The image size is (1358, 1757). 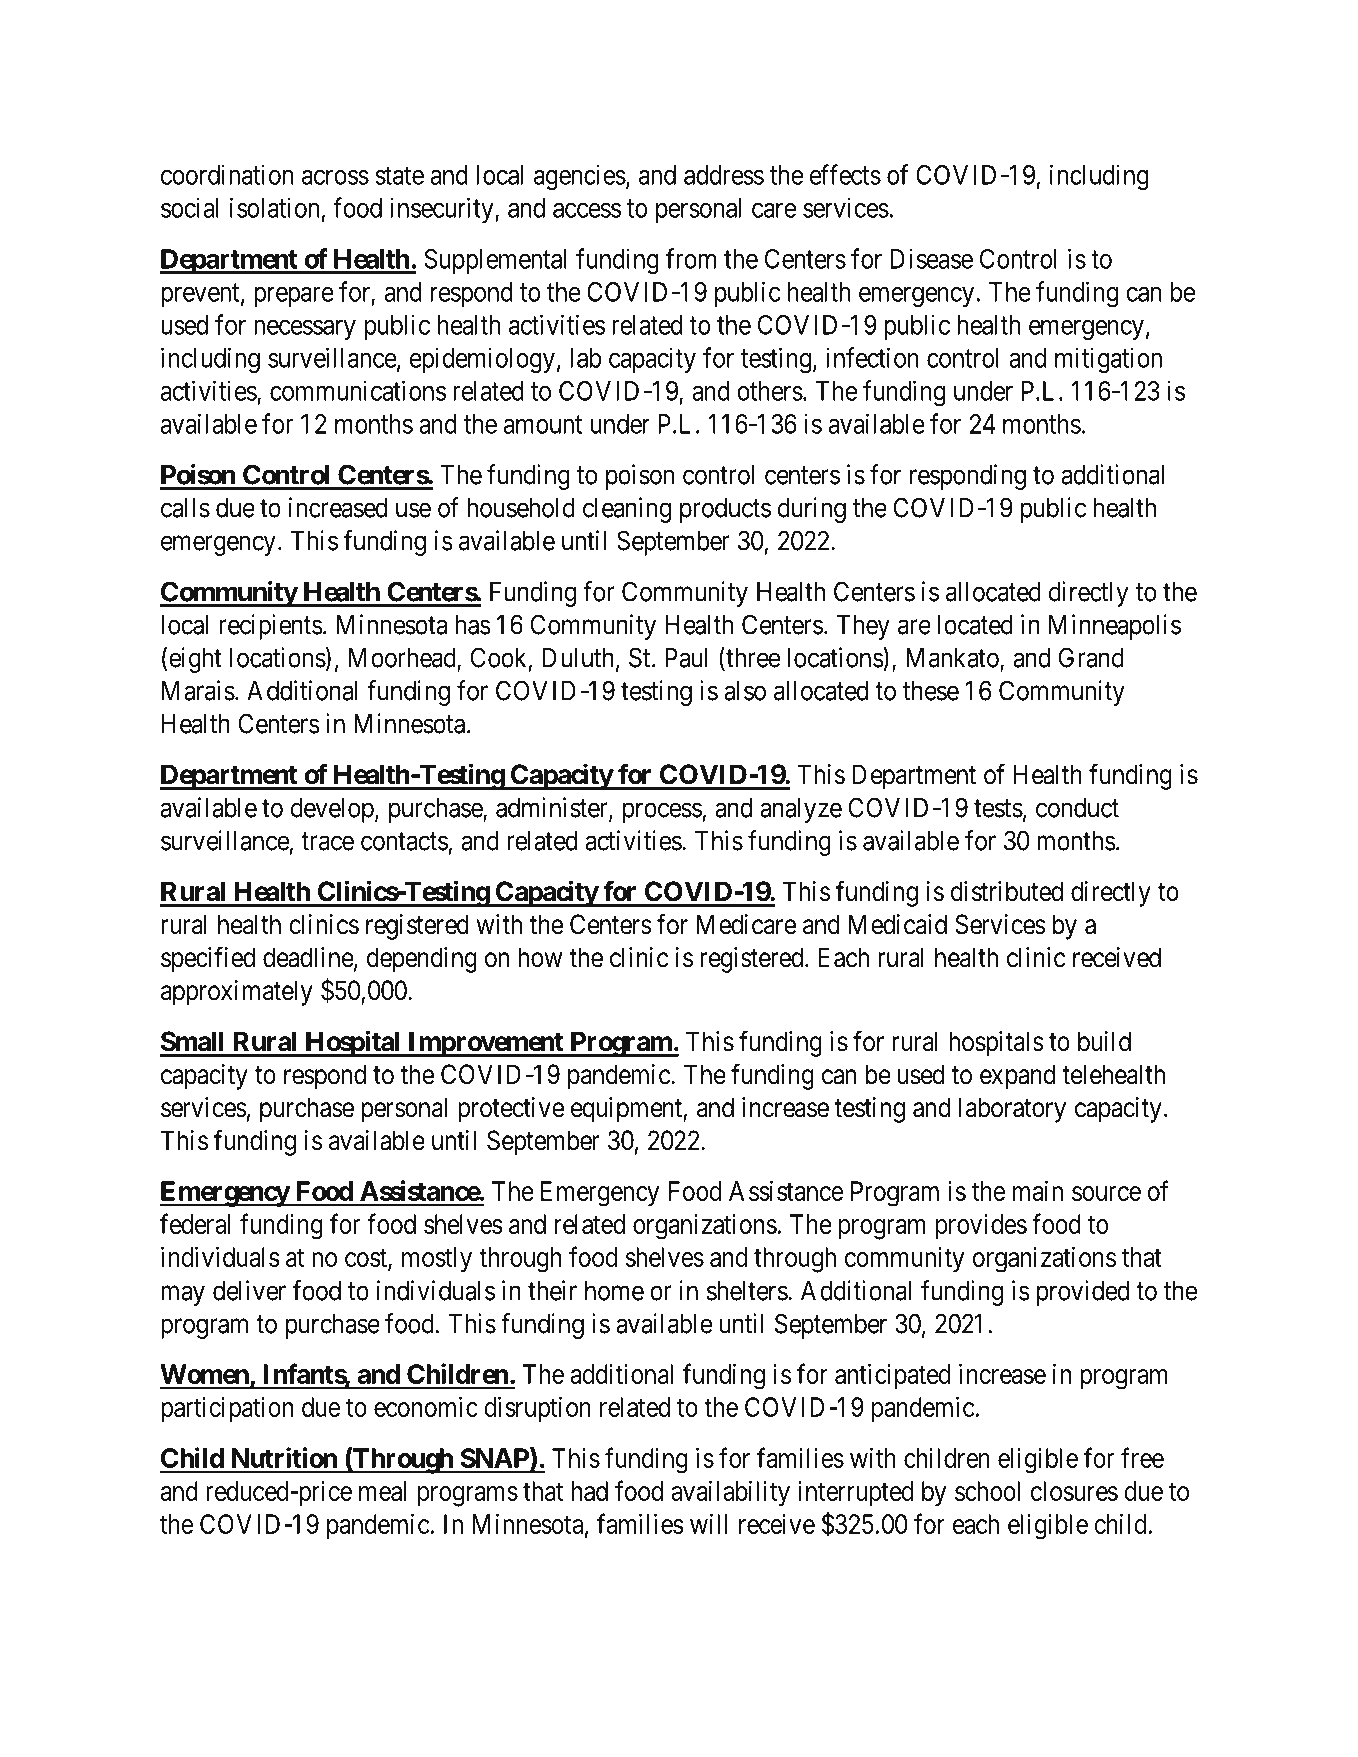 What do you see at coordinates (691, 258) in the screenshot?
I see `from` at bounding box center [691, 258].
